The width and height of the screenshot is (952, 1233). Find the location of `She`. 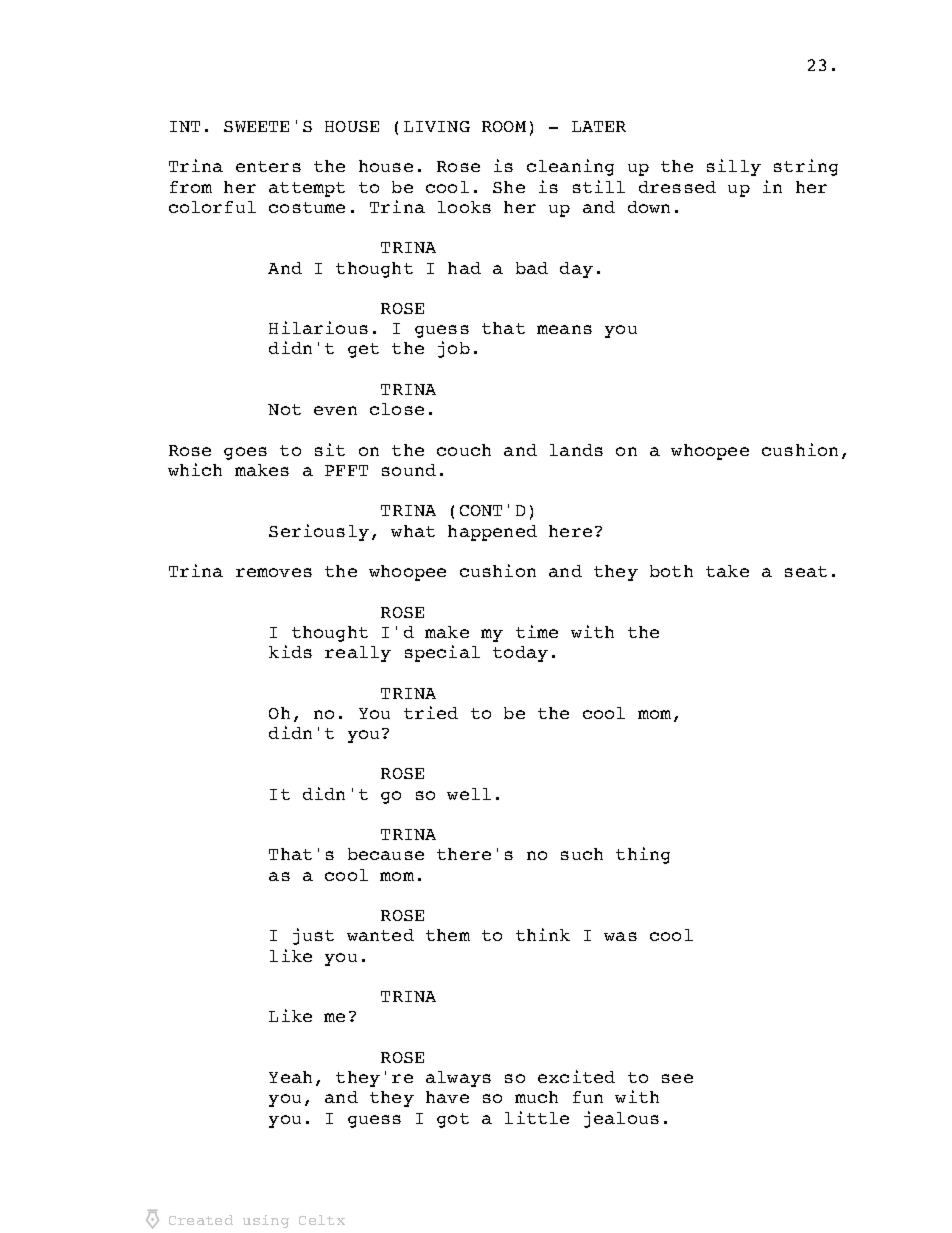

She is located at coordinates (509, 187).
